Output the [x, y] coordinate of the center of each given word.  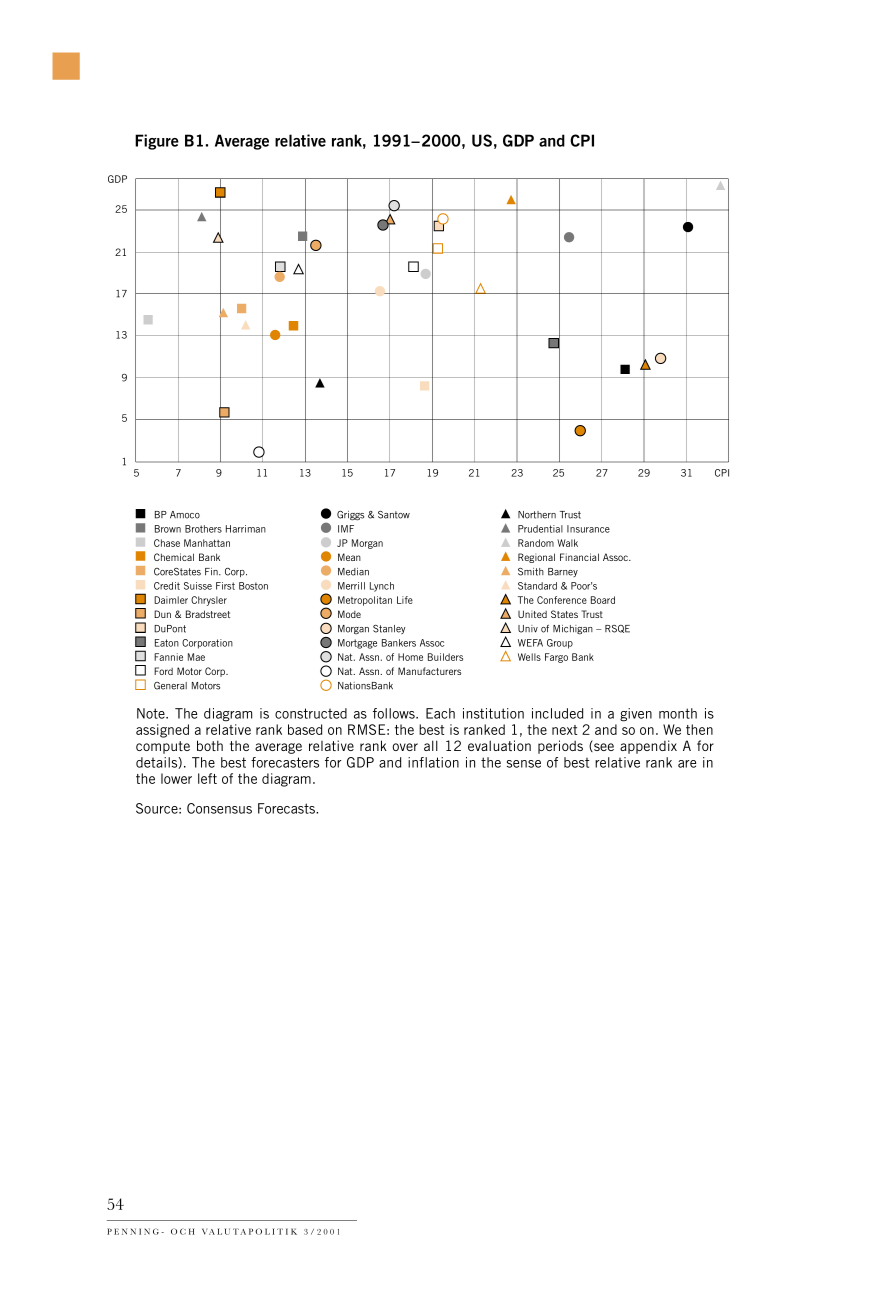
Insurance [588, 529]
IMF [346, 529]
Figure [157, 142]
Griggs [350, 516]
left [207, 778]
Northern [537, 515]
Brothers [203, 529]
